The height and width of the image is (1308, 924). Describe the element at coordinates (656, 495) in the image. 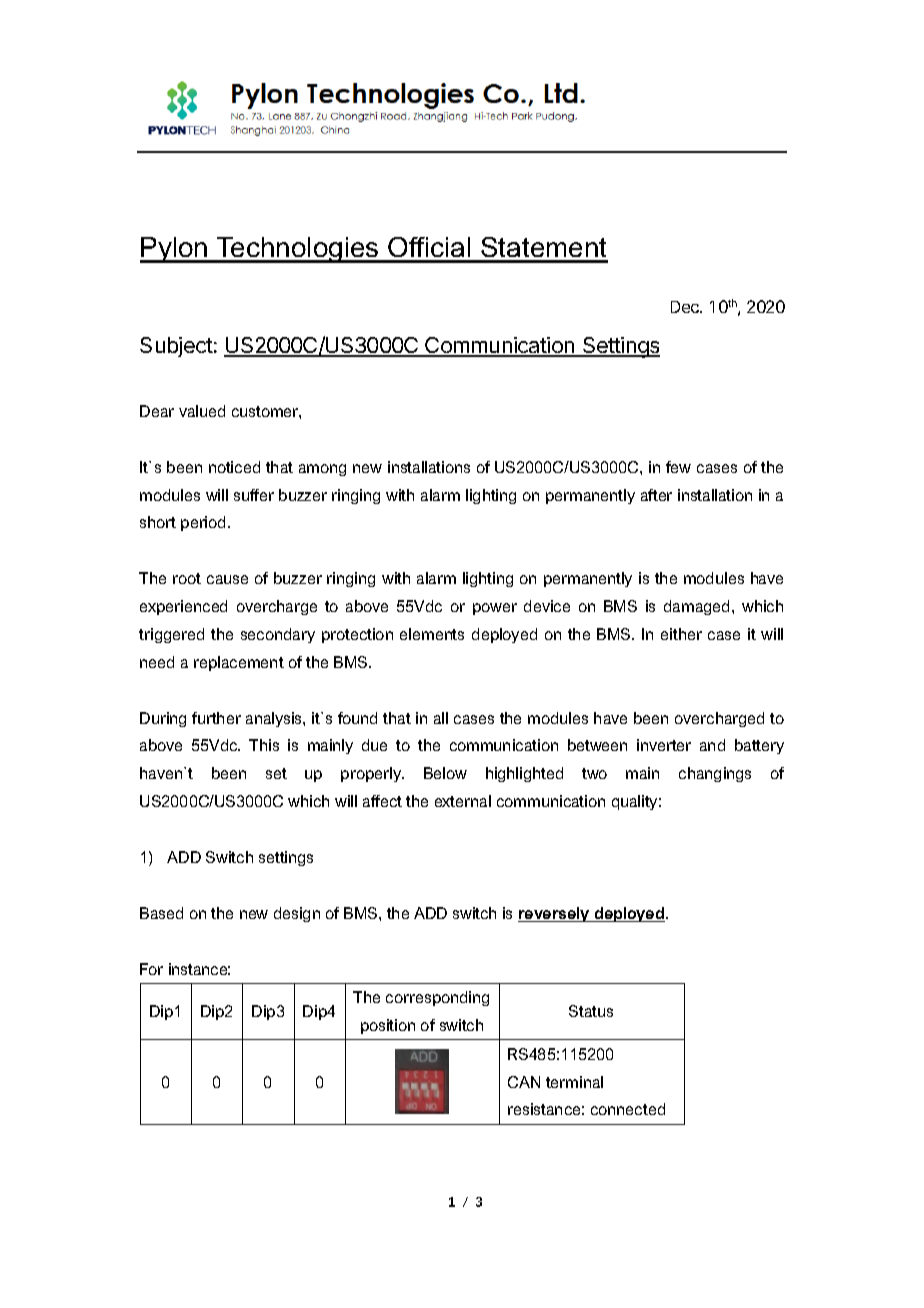

I see `after` at that location.
